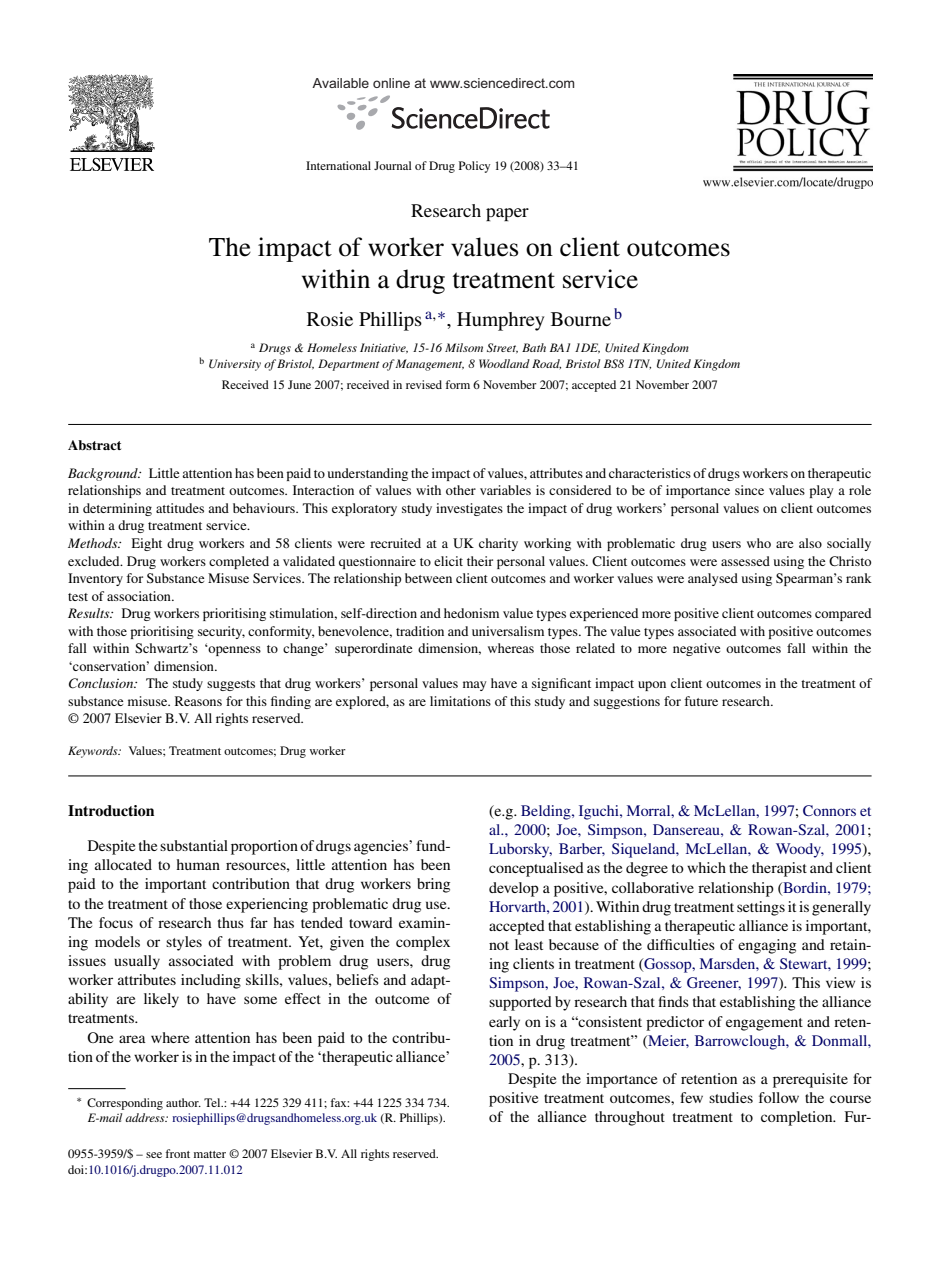  Describe the element at coordinates (701, 701) in the screenshot. I see `future` at that location.
